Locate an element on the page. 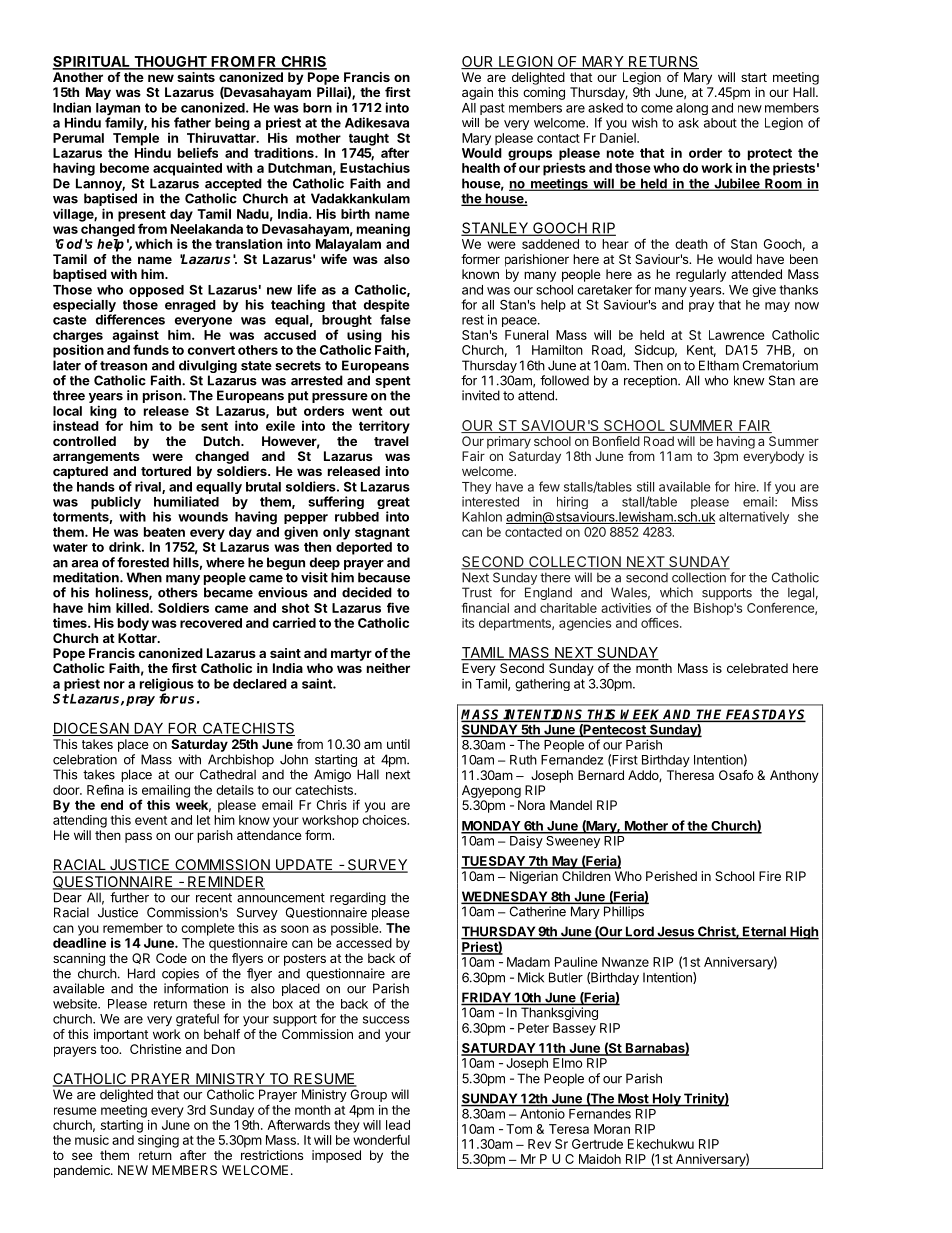 Image resolution: width=952 pixels, height=1233 pixels. lead is located at coordinates (398, 1125).
